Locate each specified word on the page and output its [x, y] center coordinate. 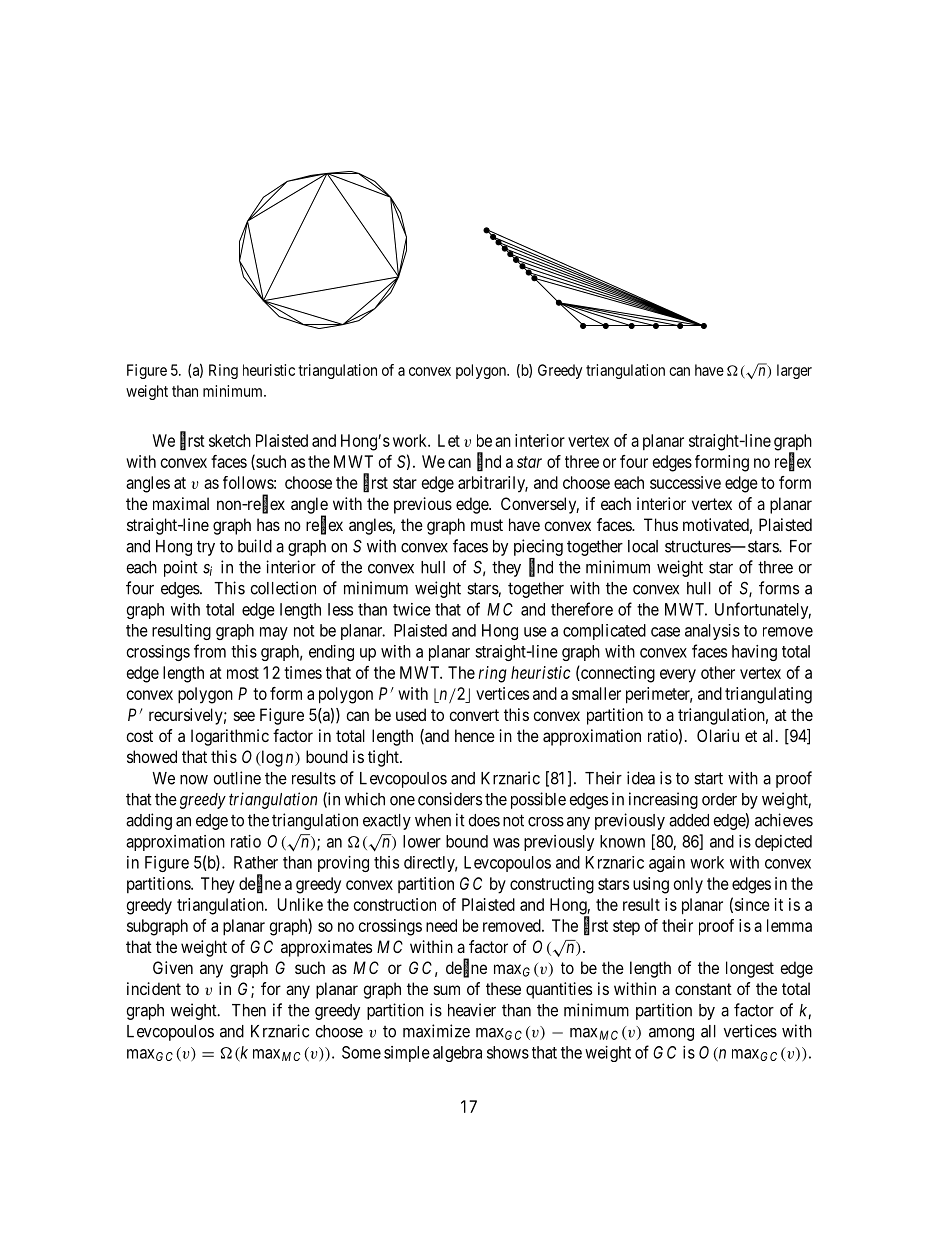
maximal [181, 503]
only [688, 885]
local [643, 546]
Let [449, 440]
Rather [256, 862]
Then [249, 1010]
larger [794, 371]
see [244, 716]
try [206, 548]
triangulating [768, 695]
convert [474, 715]
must [487, 525]
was [506, 843]
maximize [436, 1031]
